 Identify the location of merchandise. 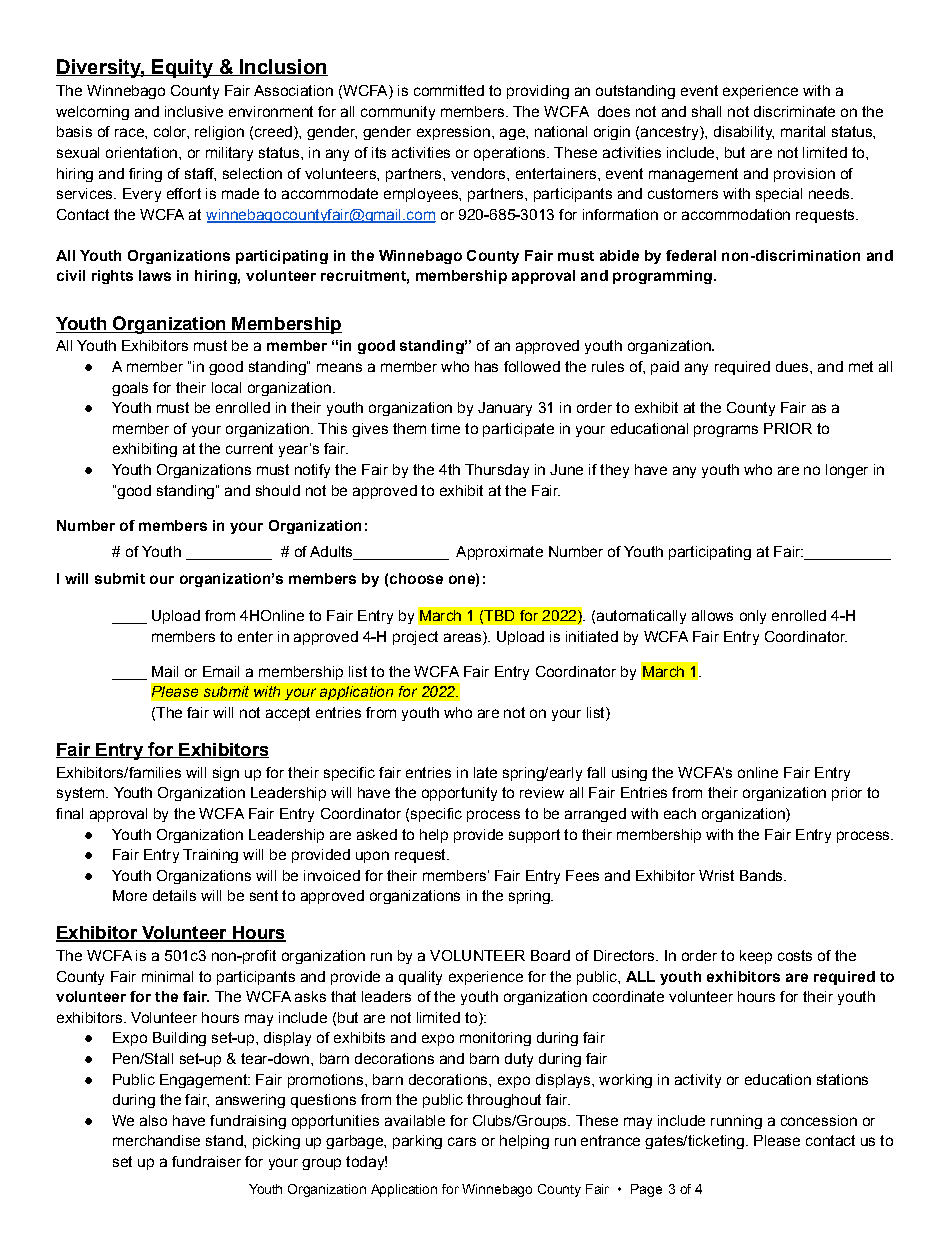
(156, 1140).
